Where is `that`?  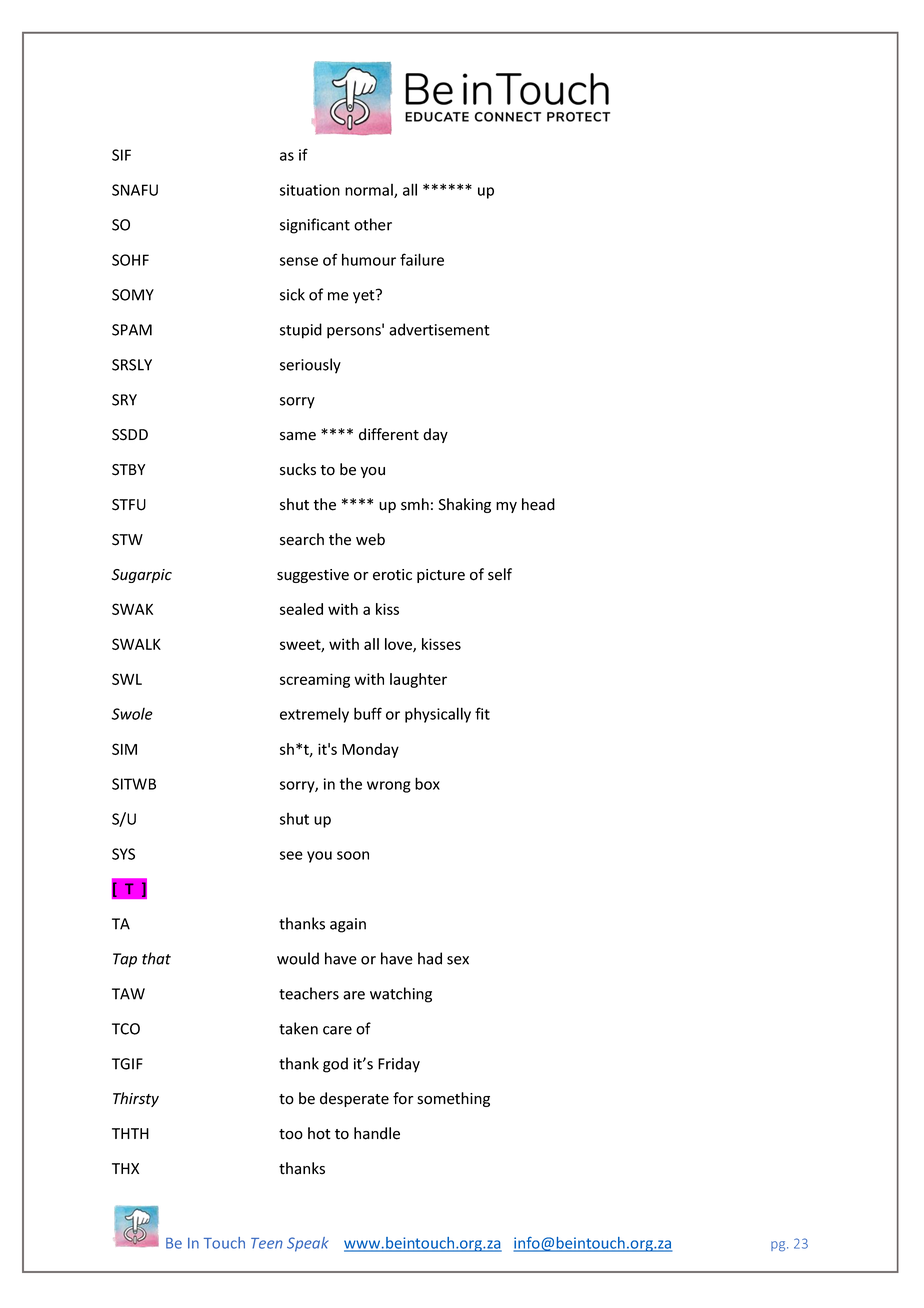 that is located at coordinates (156, 958).
